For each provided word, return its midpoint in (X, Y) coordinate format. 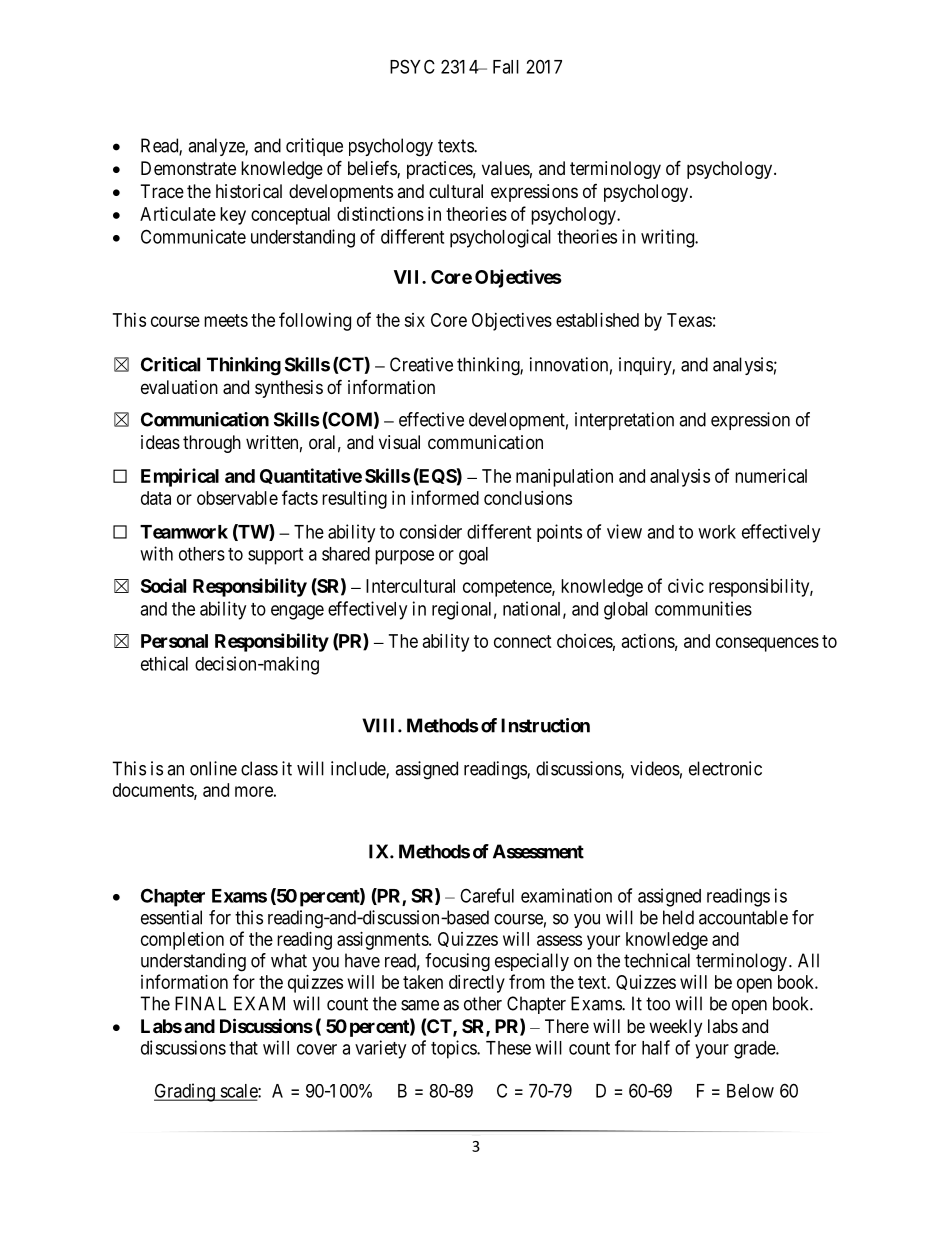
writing (668, 238)
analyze (217, 147)
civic (686, 586)
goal (473, 556)
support (275, 556)
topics (454, 1049)
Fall (506, 67)
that (243, 1048)
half (656, 1047)
